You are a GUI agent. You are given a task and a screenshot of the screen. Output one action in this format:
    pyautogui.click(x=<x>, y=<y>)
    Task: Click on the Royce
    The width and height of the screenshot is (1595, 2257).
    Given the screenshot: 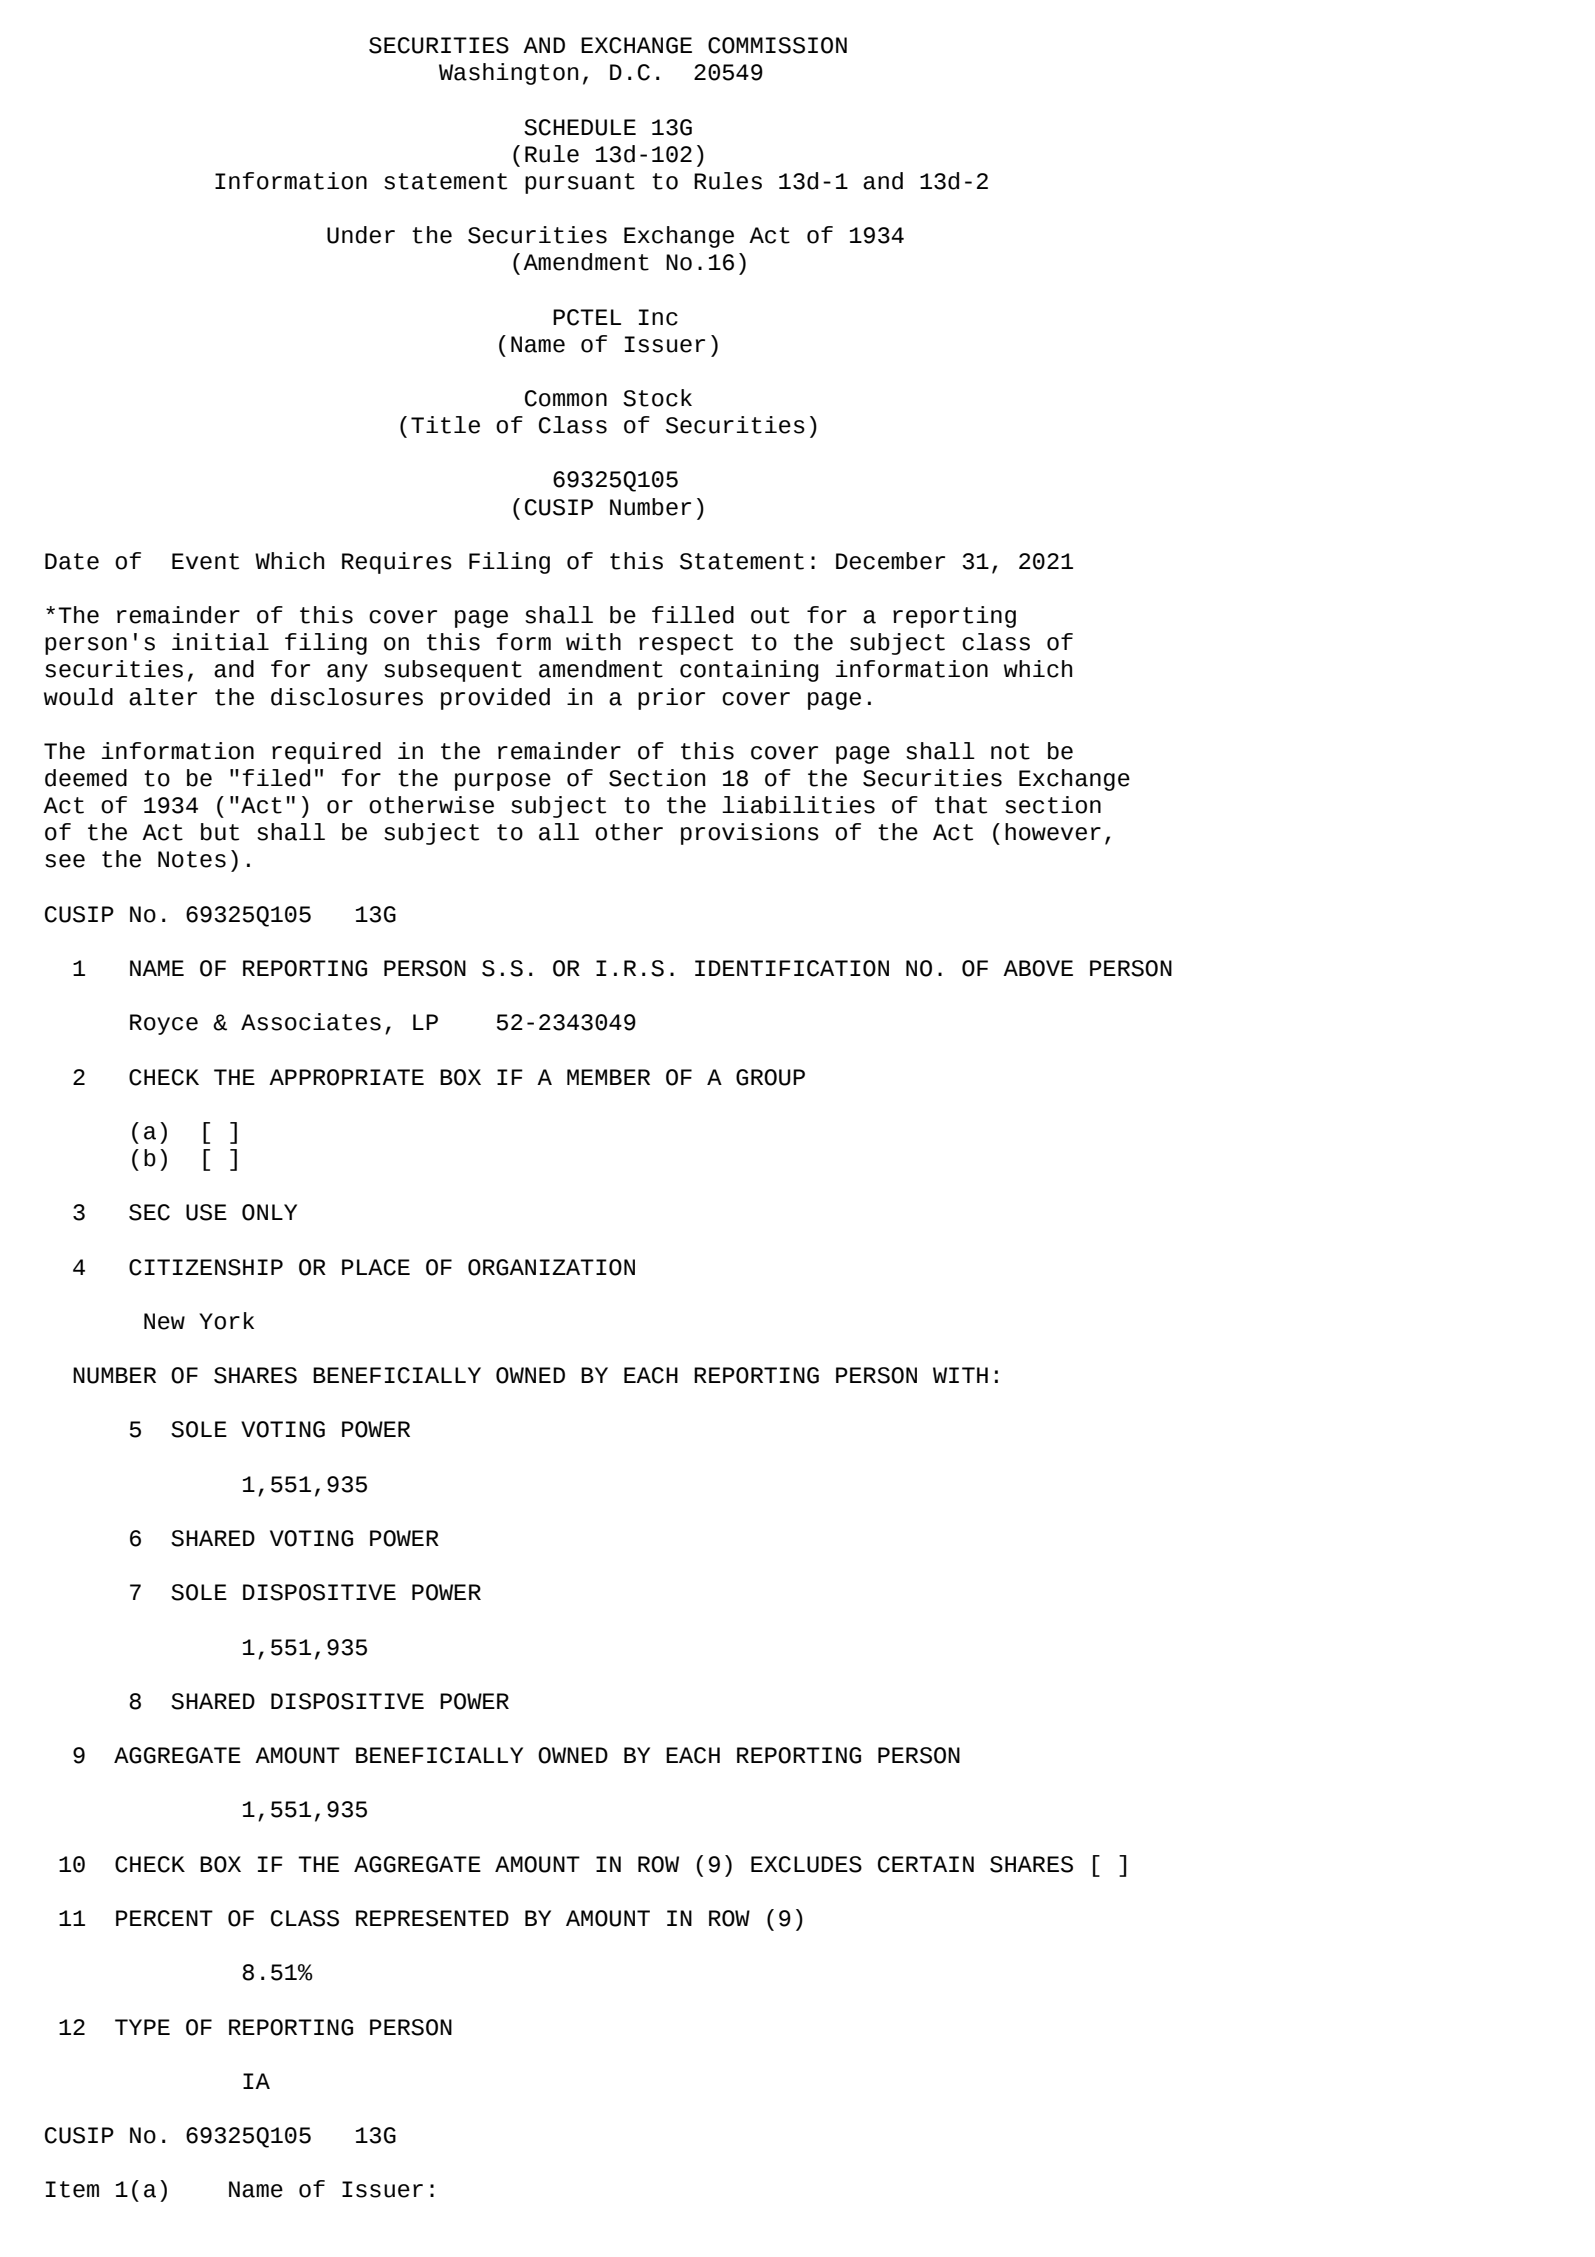 What is the action you would take?
    pyautogui.click(x=164, y=1024)
